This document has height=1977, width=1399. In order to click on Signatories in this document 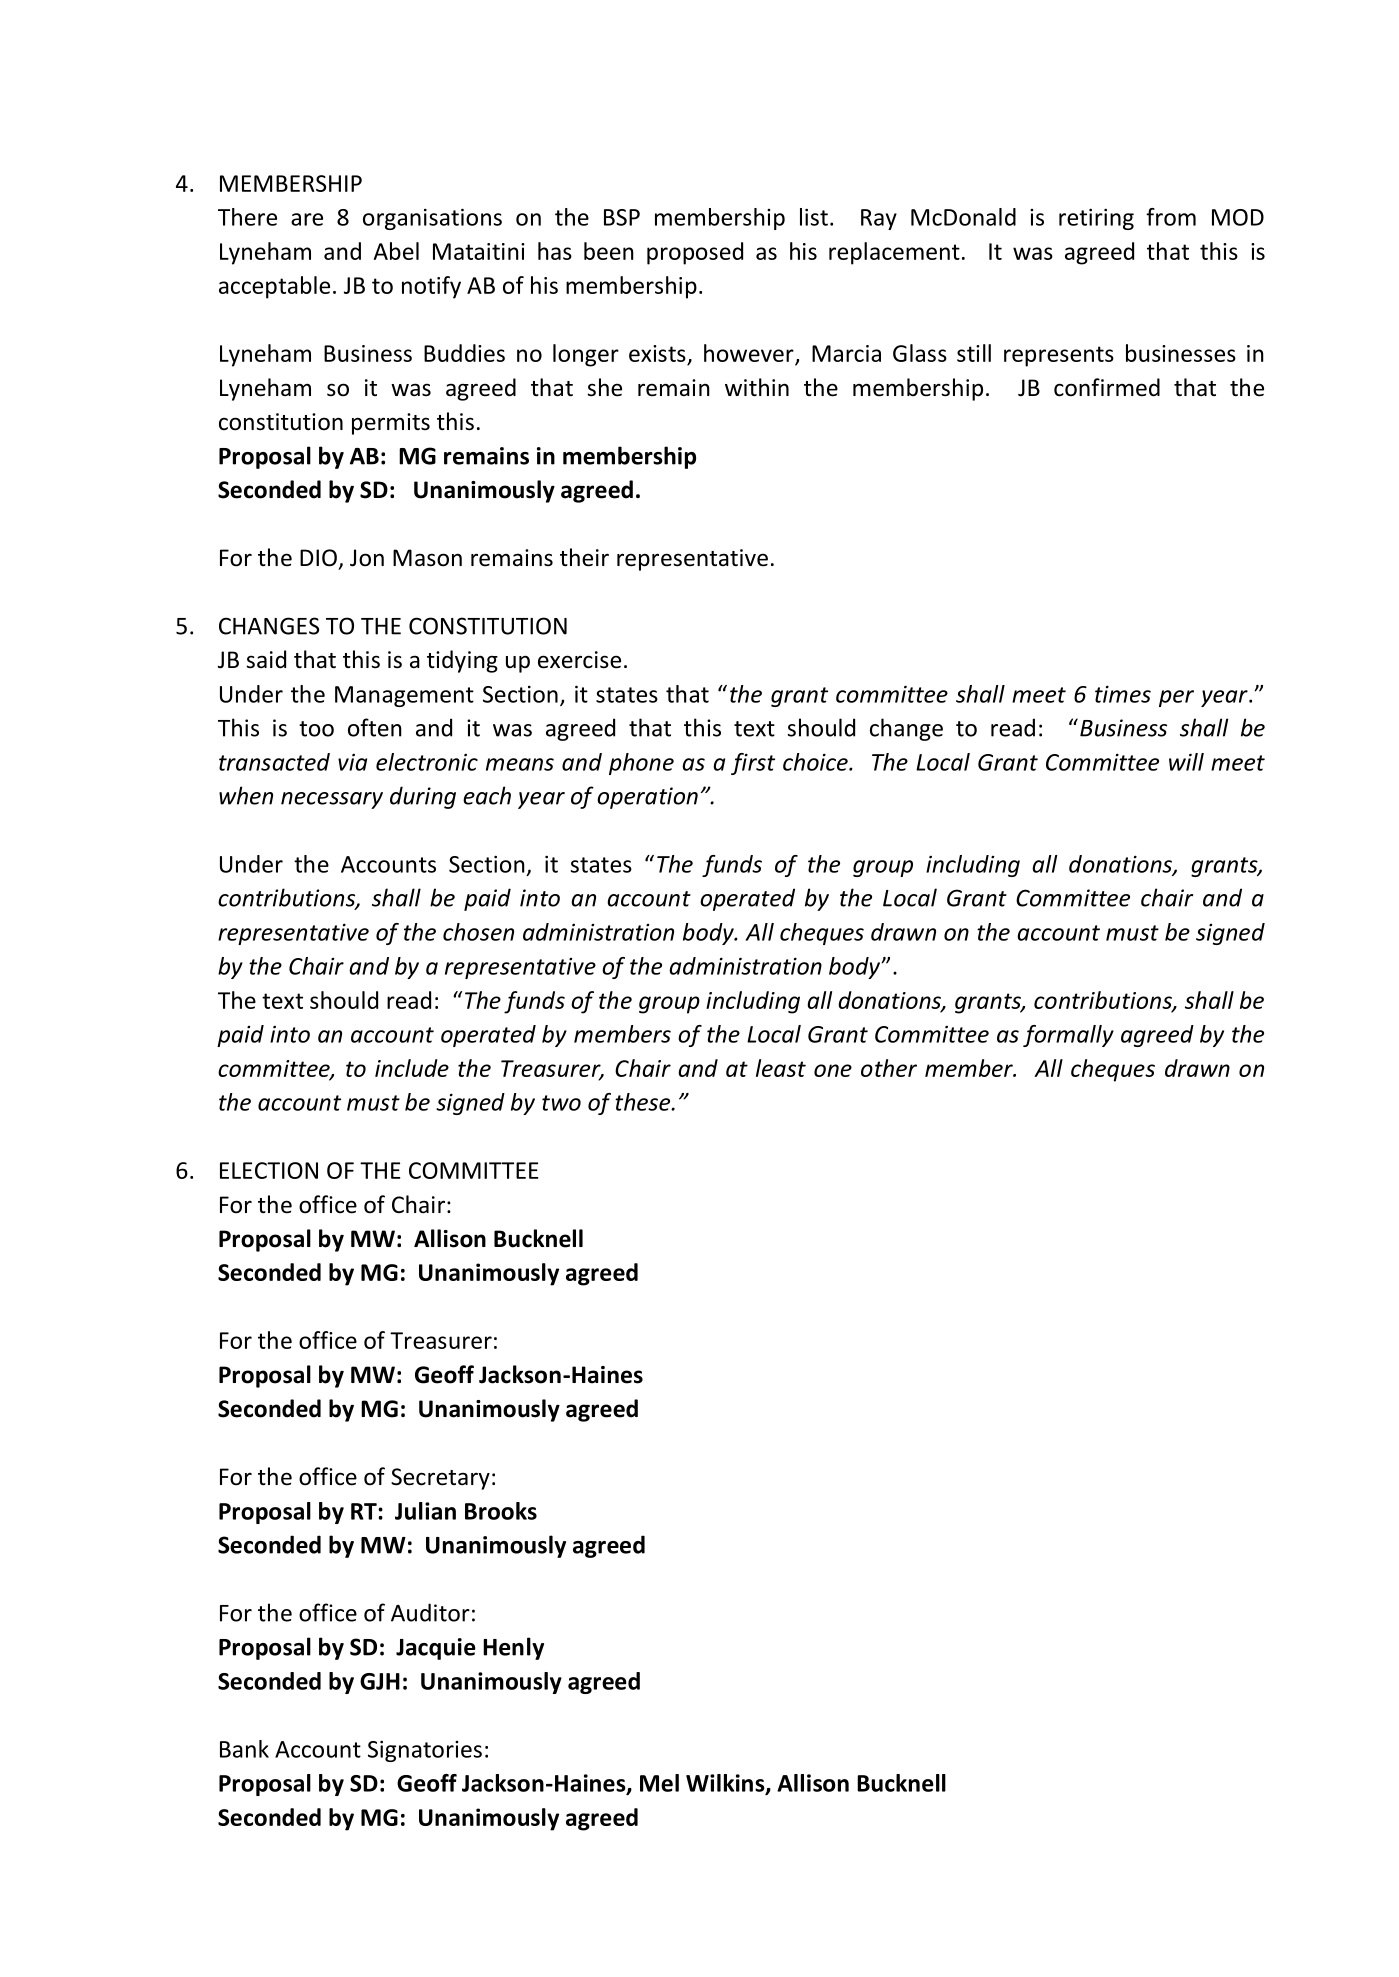, I will do `click(425, 1751)`.
